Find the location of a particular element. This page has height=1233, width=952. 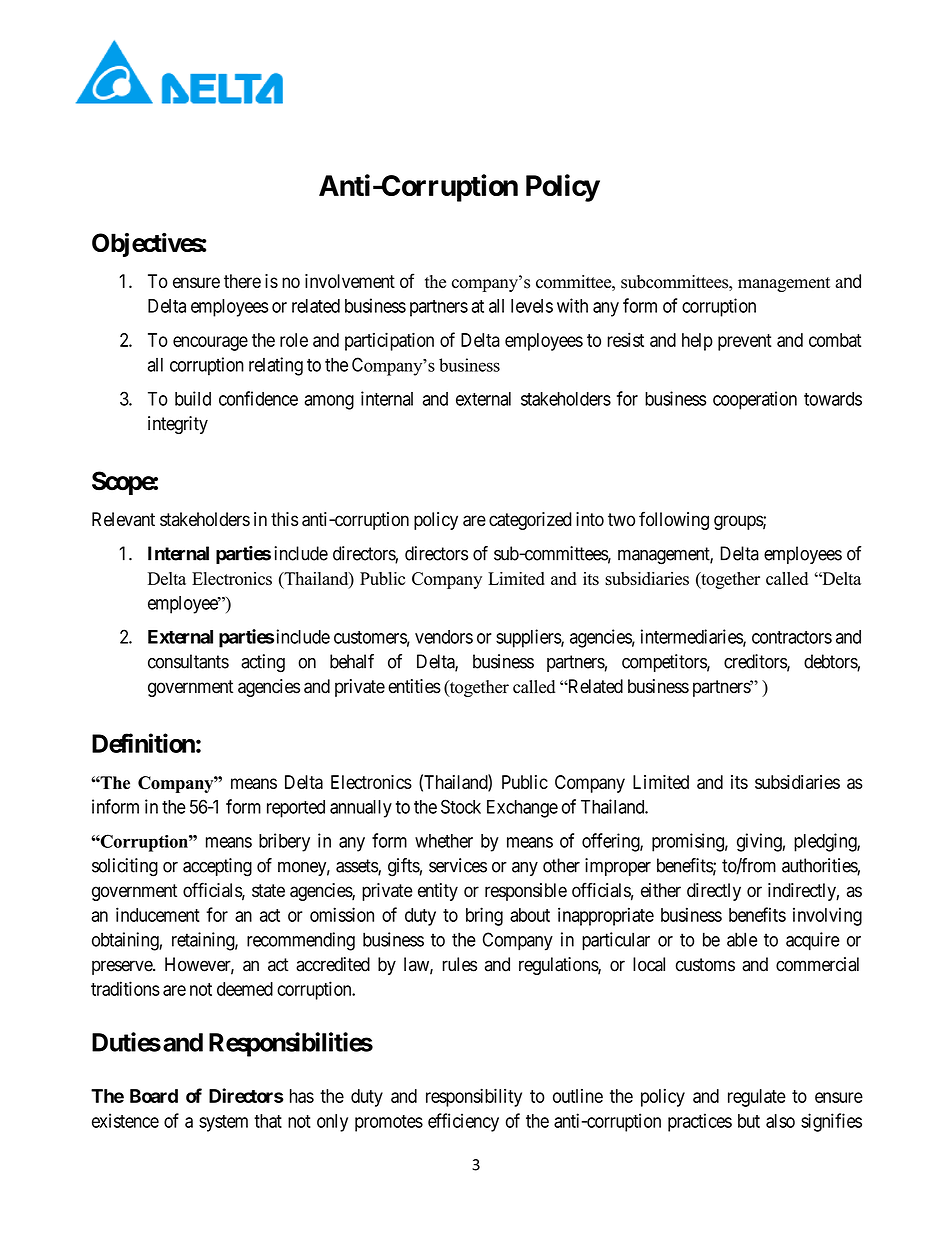

responsibility is located at coordinates (474, 1097).
